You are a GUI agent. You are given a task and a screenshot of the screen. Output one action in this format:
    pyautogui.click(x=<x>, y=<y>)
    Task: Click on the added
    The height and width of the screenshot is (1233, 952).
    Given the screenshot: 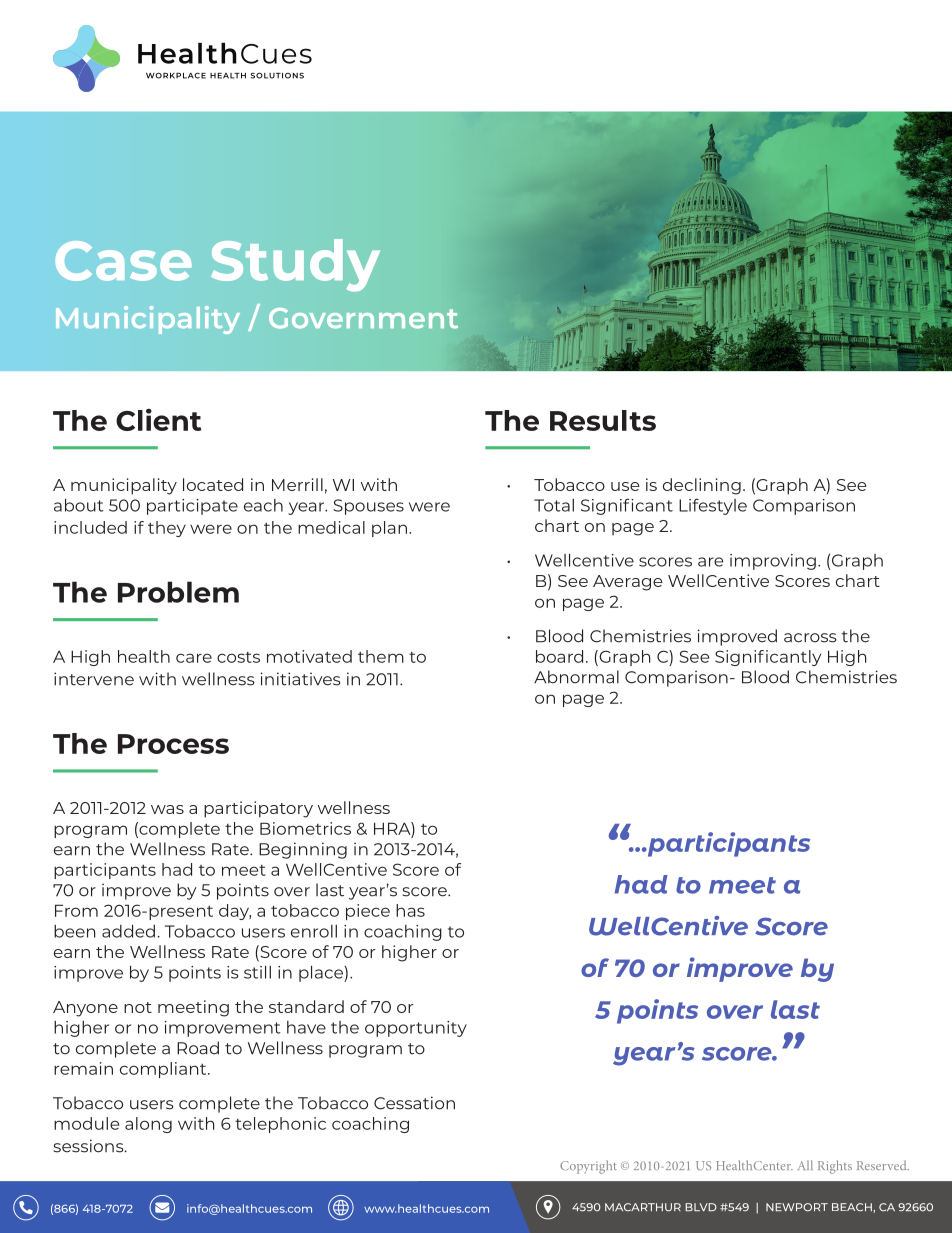 What is the action you would take?
    pyautogui.click(x=128, y=931)
